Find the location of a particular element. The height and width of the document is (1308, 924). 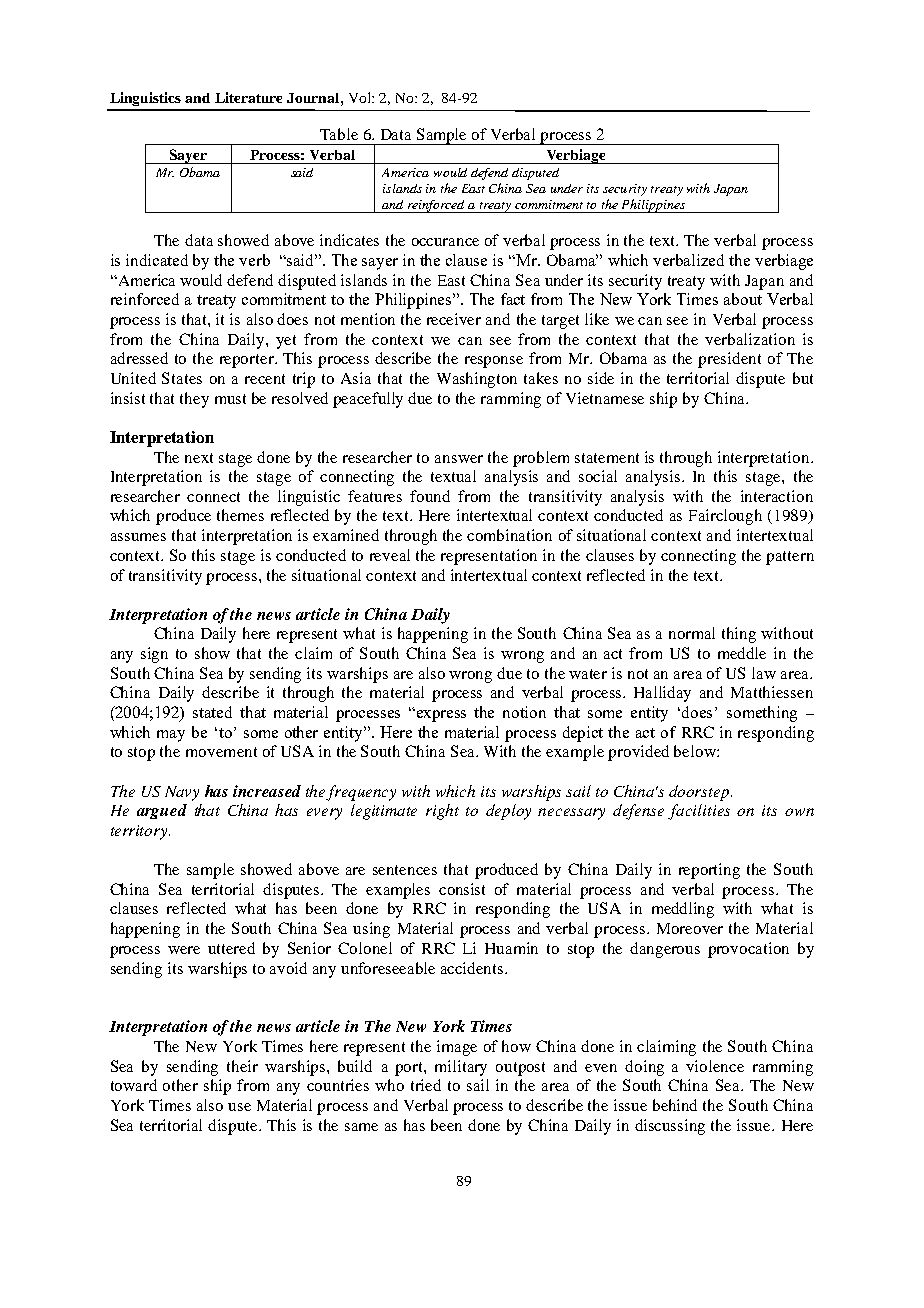

about is located at coordinates (743, 299).
